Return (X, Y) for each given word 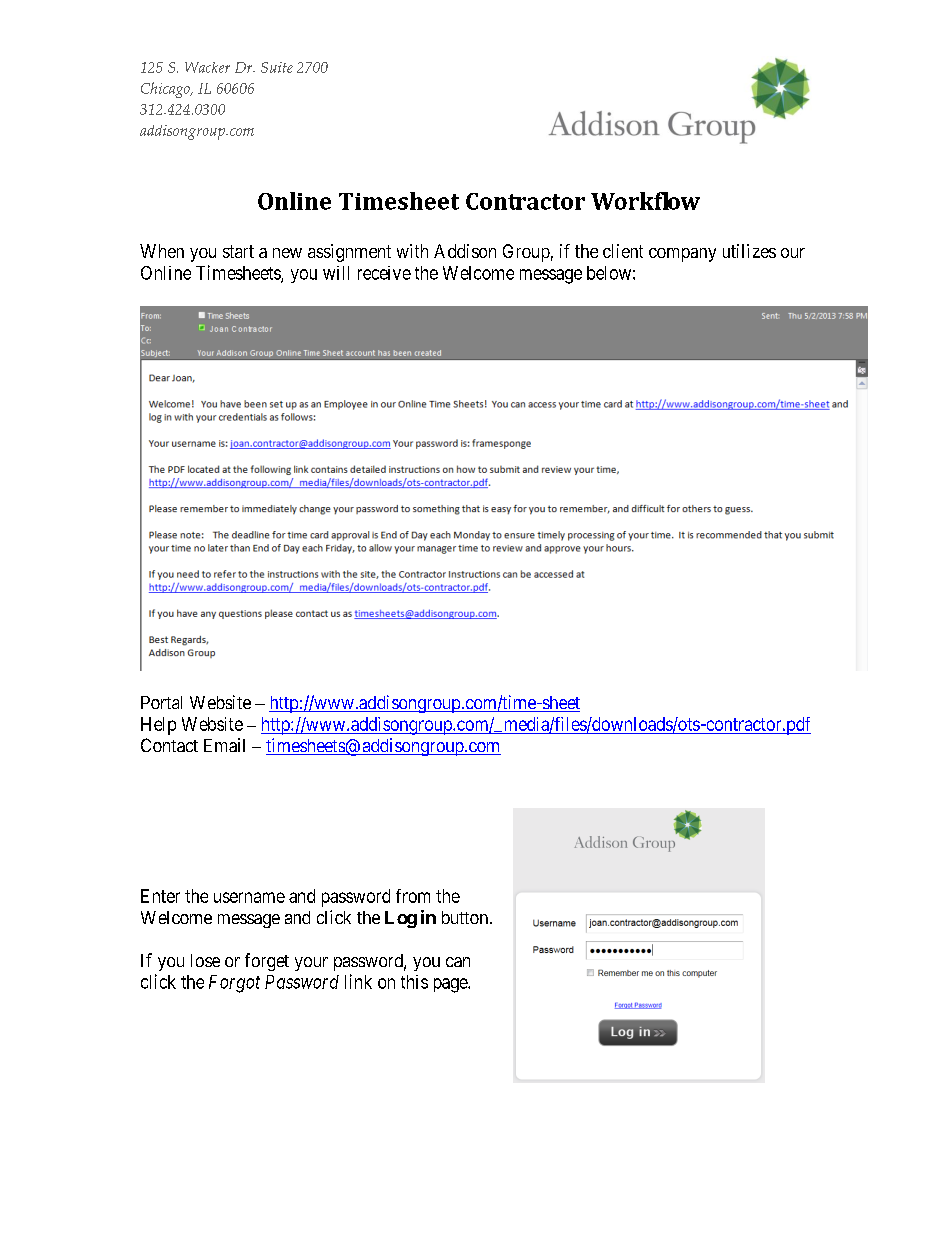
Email (224, 745)
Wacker (207, 67)
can (458, 962)
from (413, 896)
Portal (161, 702)
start (238, 251)
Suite (277, 67)
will (336, 273)
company (682, 255)
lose (205, 960)
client (623, 251)
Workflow (645, 201)
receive (384, 273)
